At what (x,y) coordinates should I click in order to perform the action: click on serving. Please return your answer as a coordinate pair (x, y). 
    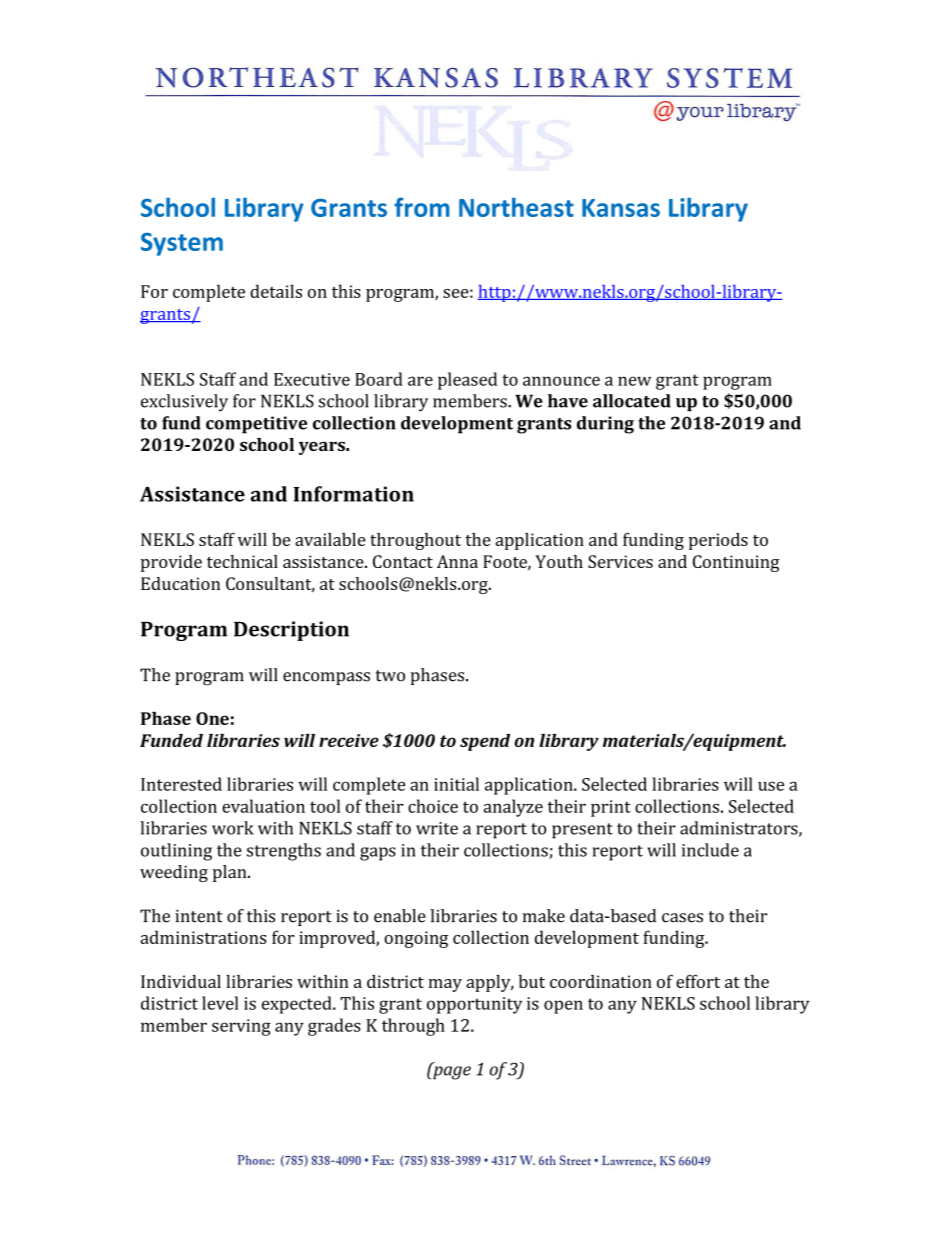
    Looking at the image, I should click on (241, 1027).
